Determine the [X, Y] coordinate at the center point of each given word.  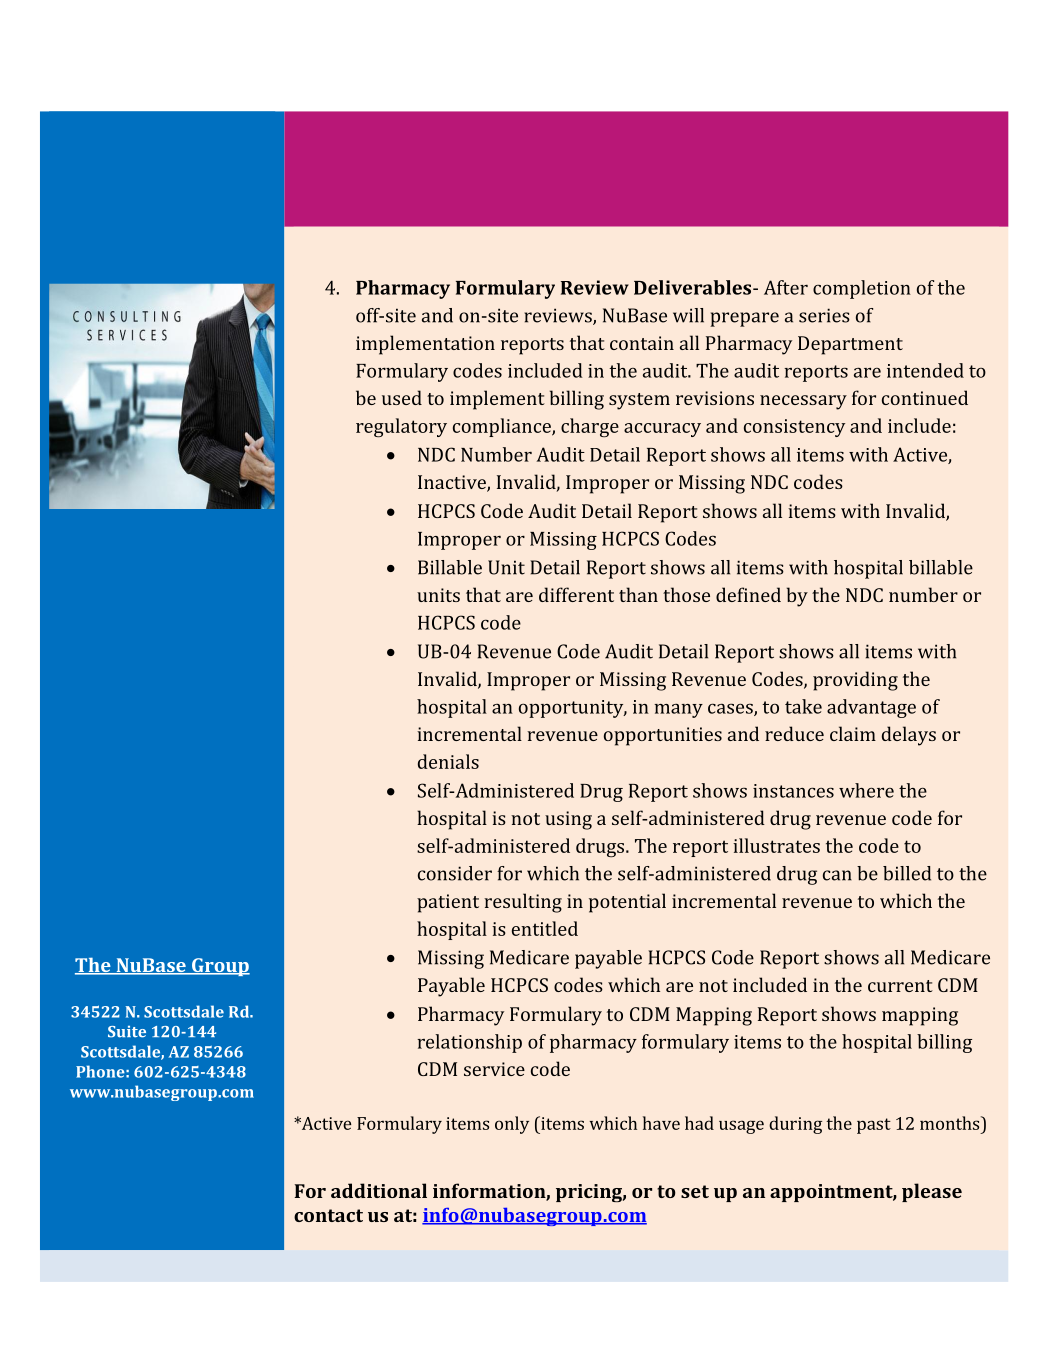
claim [853, 733]
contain [642, 343]
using [568, 820]
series [824, 315]
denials [448, 761]
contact [328, 1215]
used [402, 397]
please [932, 1192]
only [512, 1125]
